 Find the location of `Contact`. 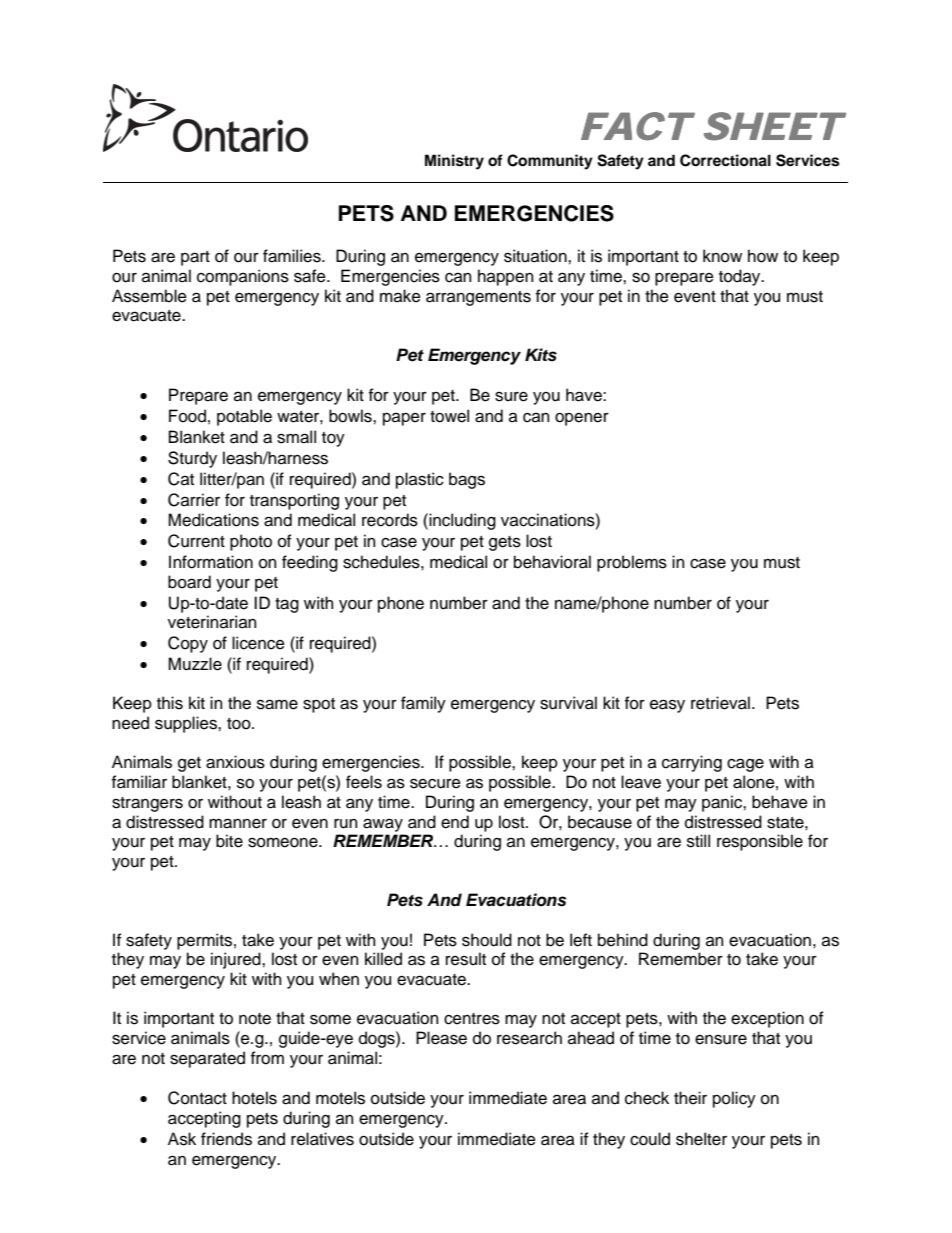

Contact is located at coordinates (197, 1098).
